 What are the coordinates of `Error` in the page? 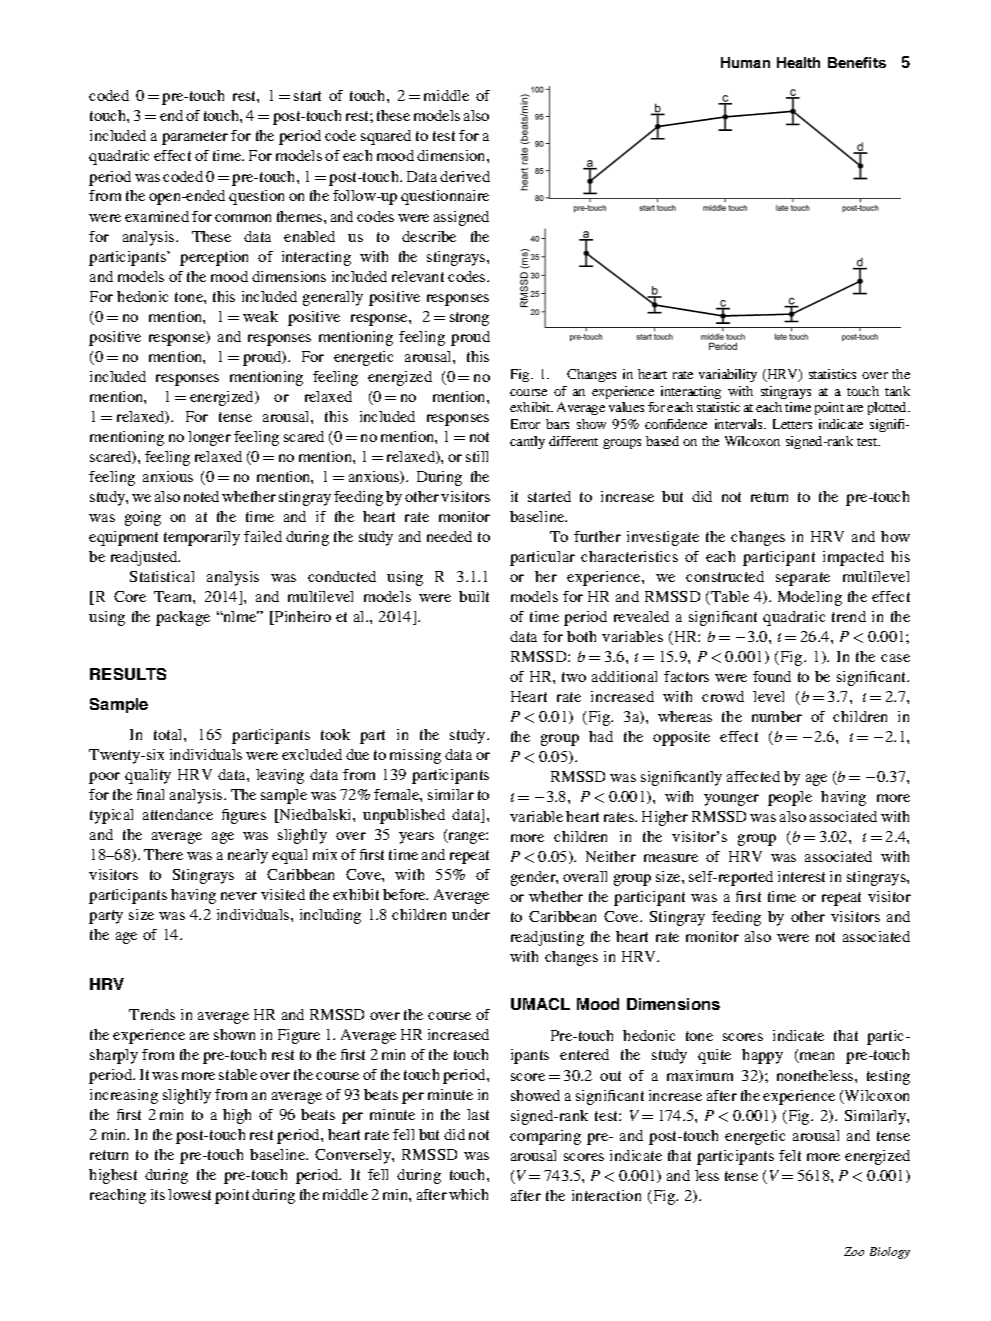 It's located at (525, 424).
